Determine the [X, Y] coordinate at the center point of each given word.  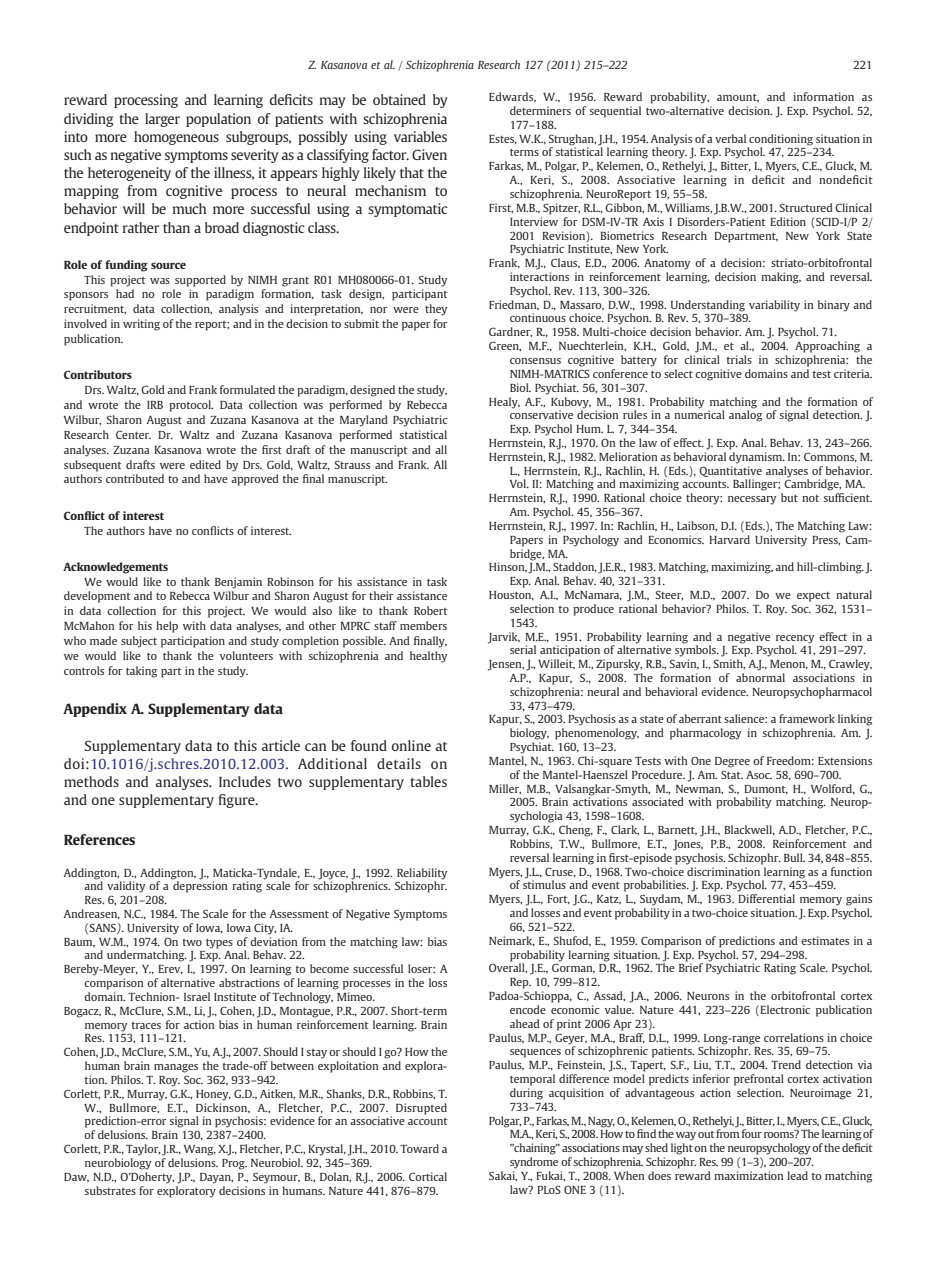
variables [420, 136]
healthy [428, 657]
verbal [730, 138]
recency [795, 639]
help [167, 627]
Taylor [143, 1150]
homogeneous [176, 138]
